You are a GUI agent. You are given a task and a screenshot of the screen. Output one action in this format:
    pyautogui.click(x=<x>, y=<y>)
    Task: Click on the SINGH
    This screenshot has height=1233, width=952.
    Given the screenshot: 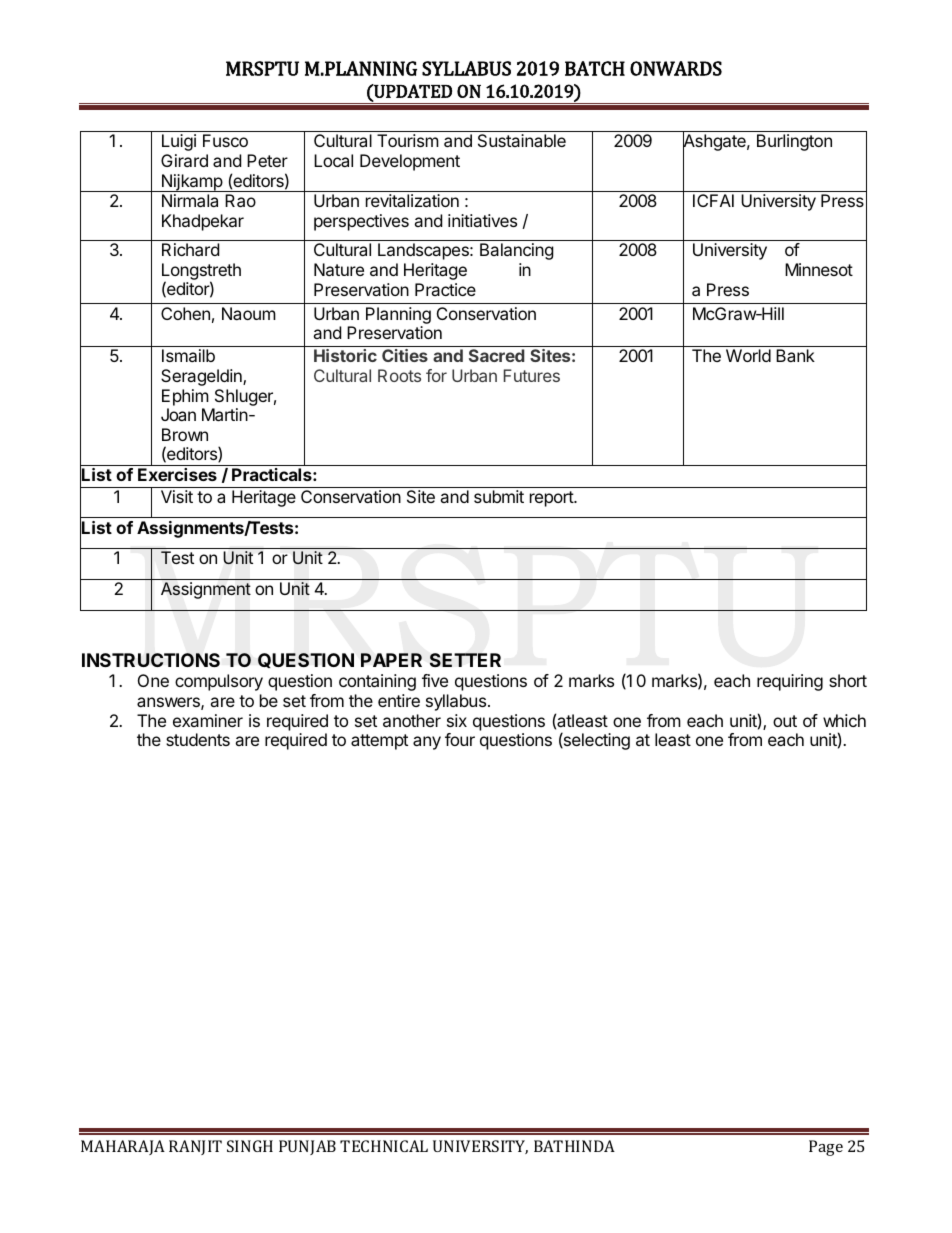 What is the action you would take?
    pyautogui.click(x=250, y=1146)
